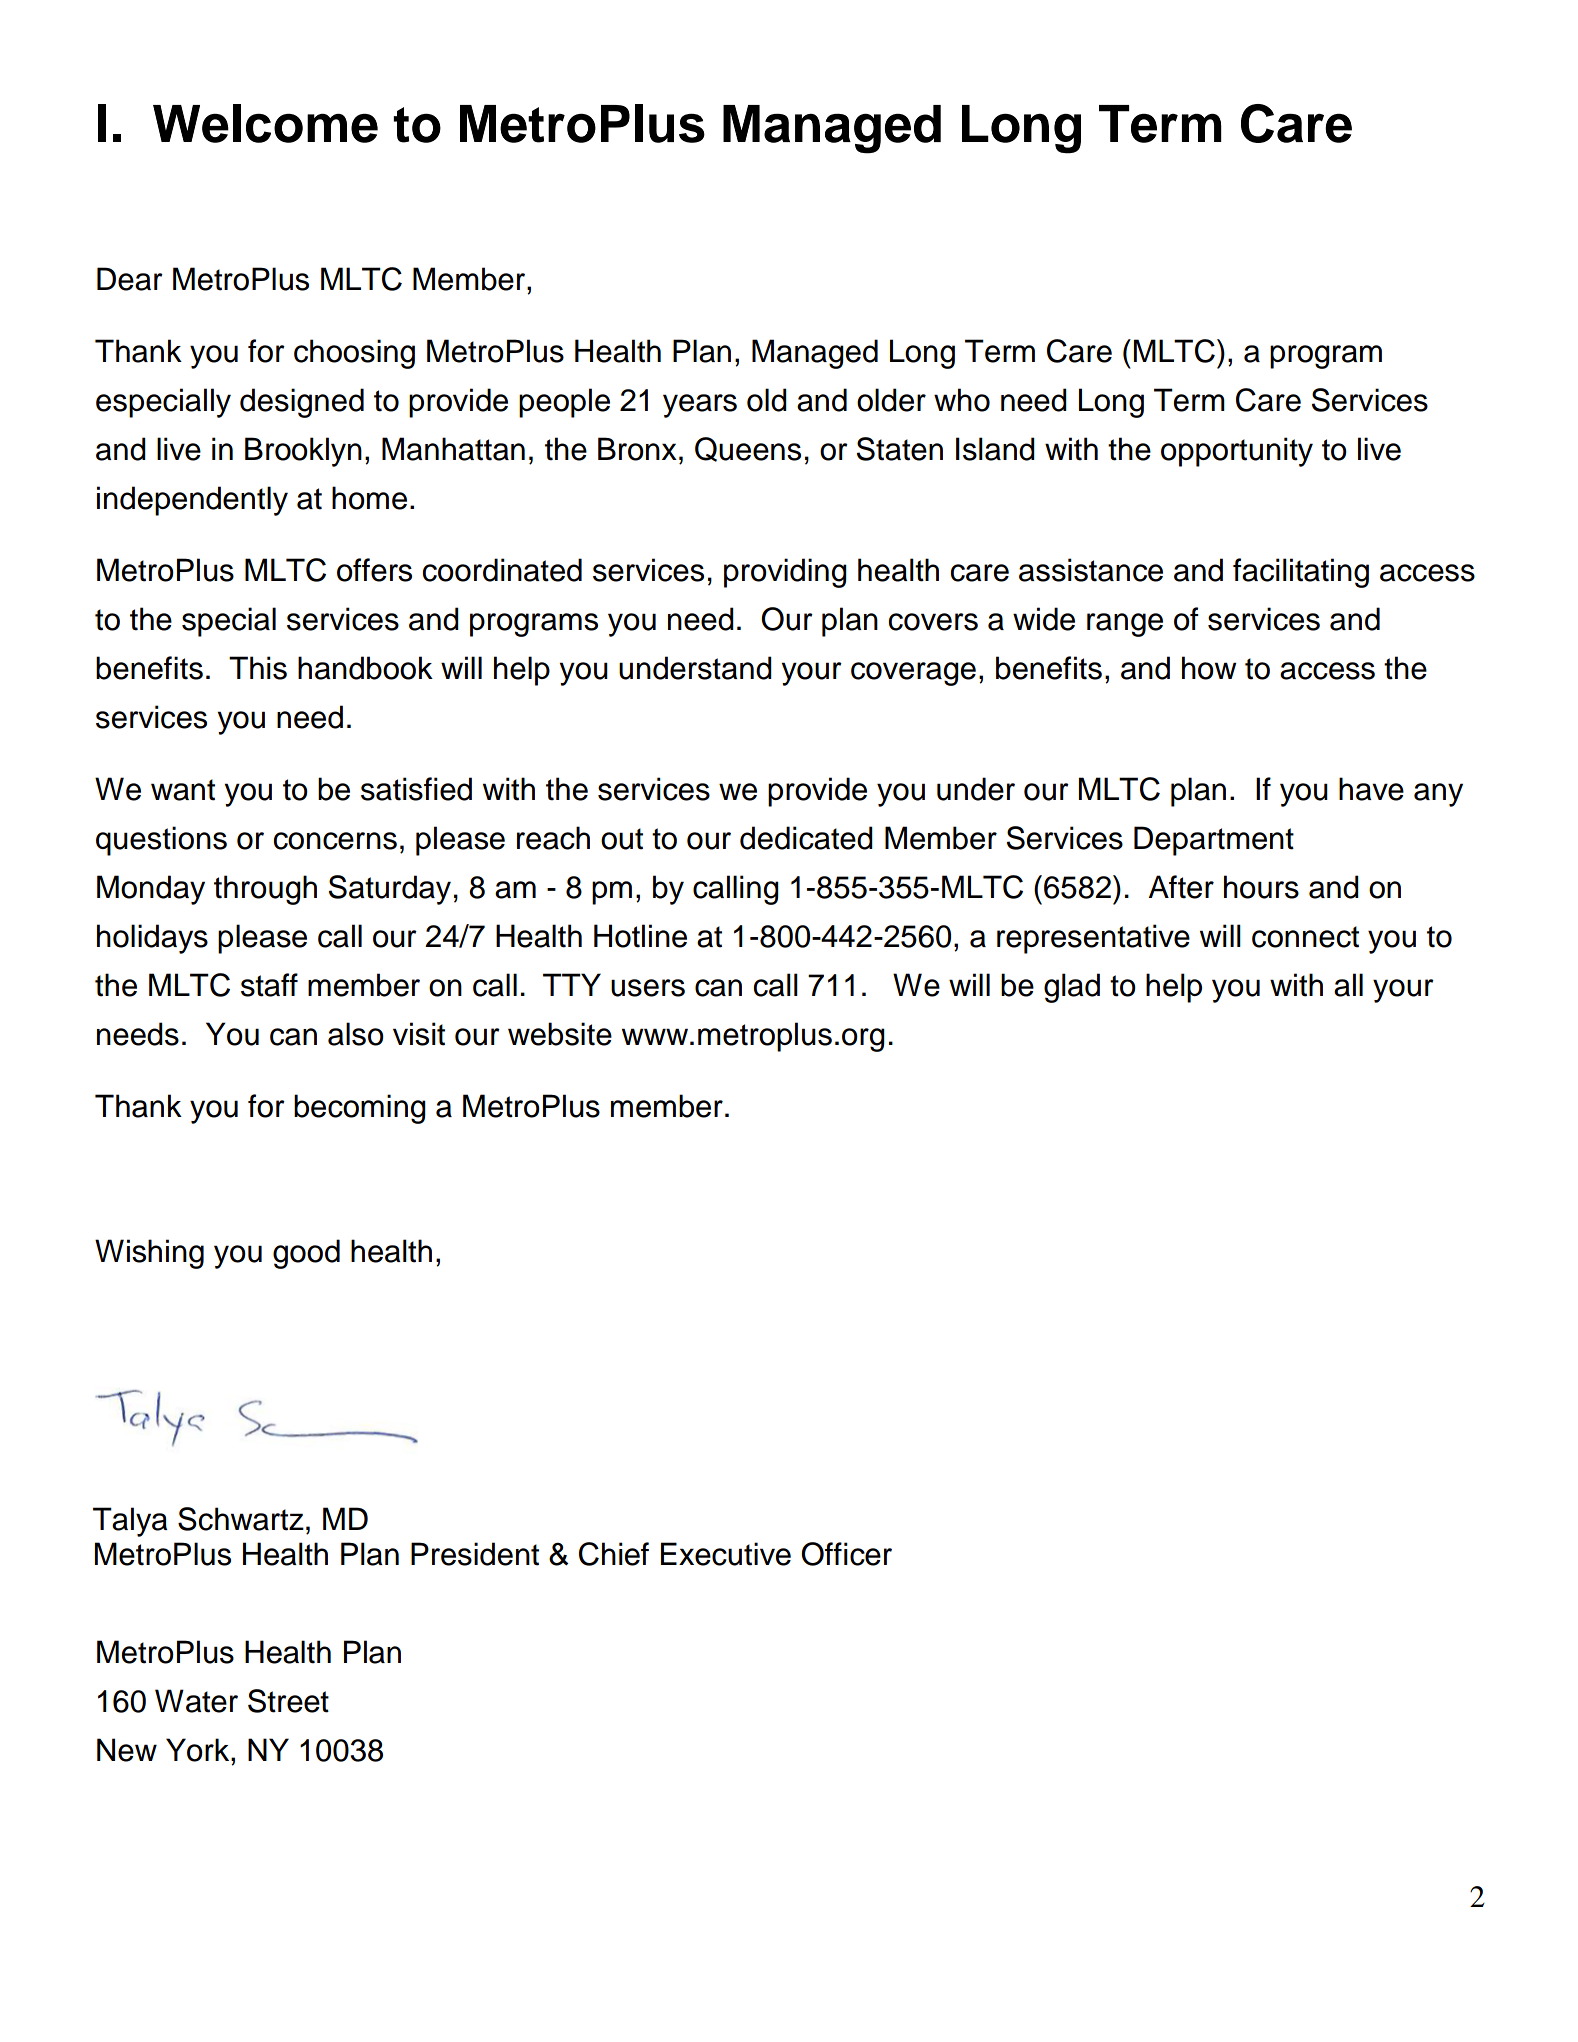 This page has height=2042, width=1578. I want to click on Hotline, so click(640, 936).
